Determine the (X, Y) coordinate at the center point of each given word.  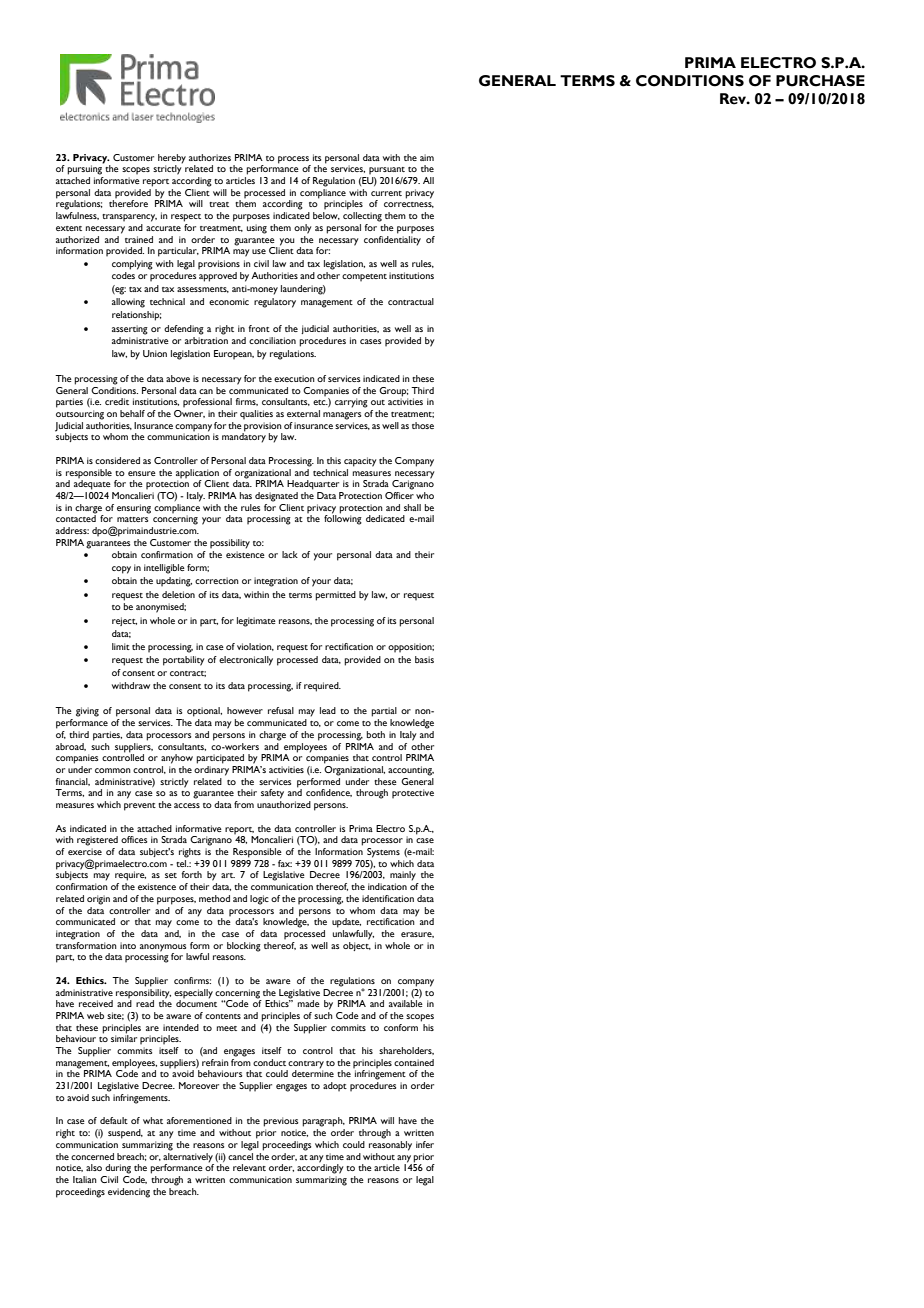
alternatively (188, 1156)
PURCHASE (820, 81)
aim (427, 157)
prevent (140, 807)
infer (425, 1144)
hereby (172, 159)
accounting (411, 771)
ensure (142, 473)
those (423, 425)
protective (413, 794)
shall (412, 507)
